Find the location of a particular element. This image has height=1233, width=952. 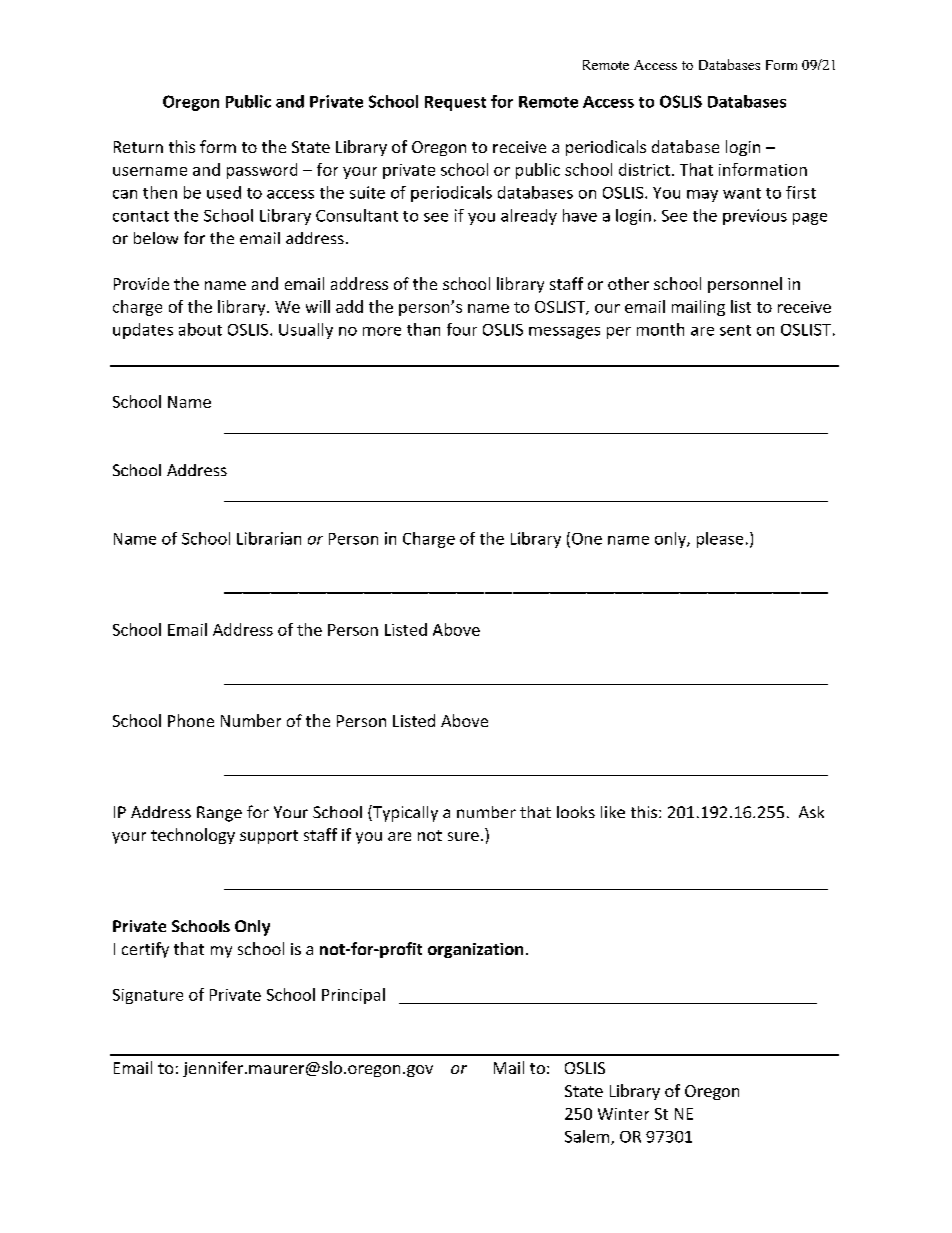

Librarian is located at coordinates (269, 538).
